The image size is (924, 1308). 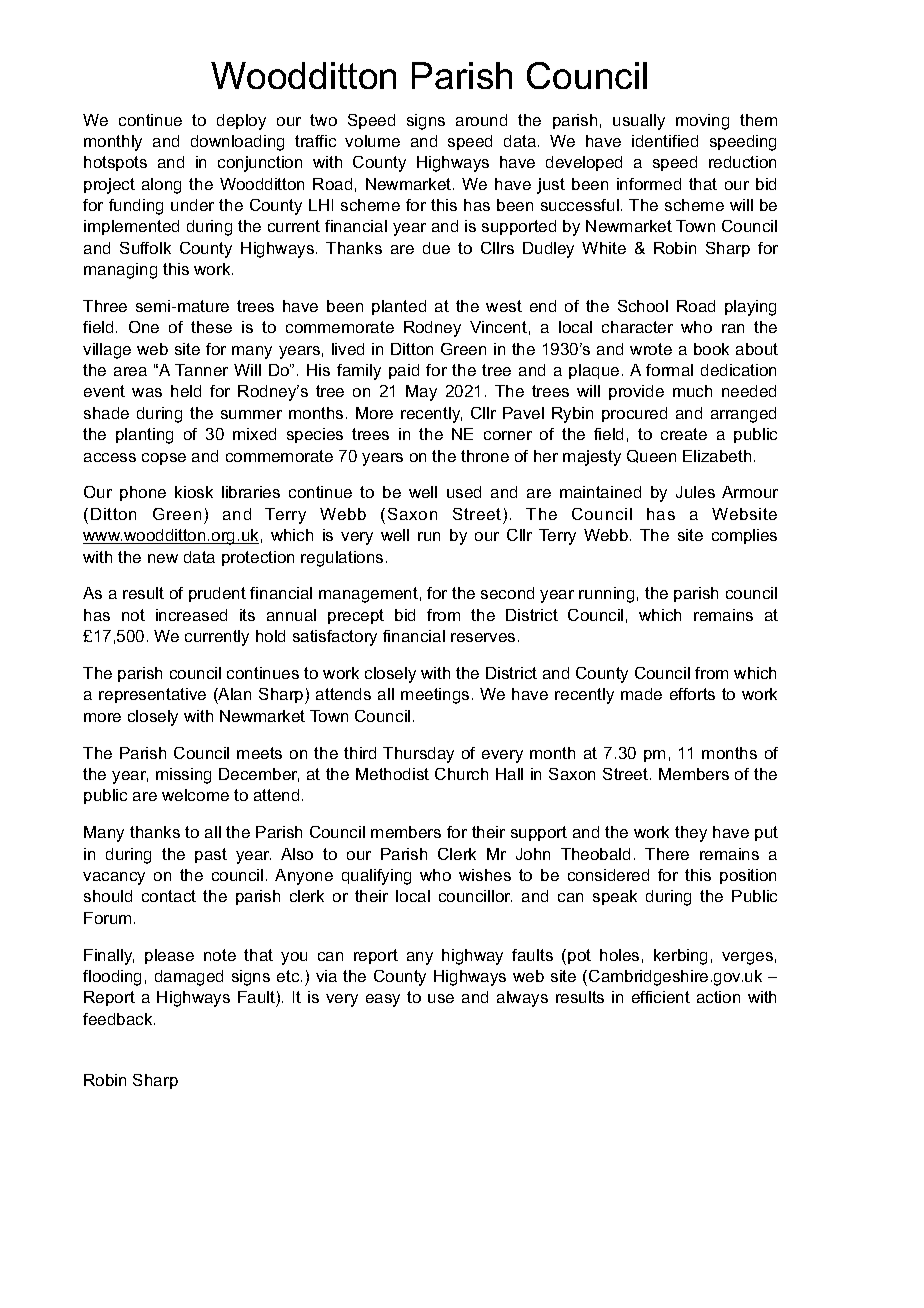 I want to click on downloading, so click(x=237, y=143).
